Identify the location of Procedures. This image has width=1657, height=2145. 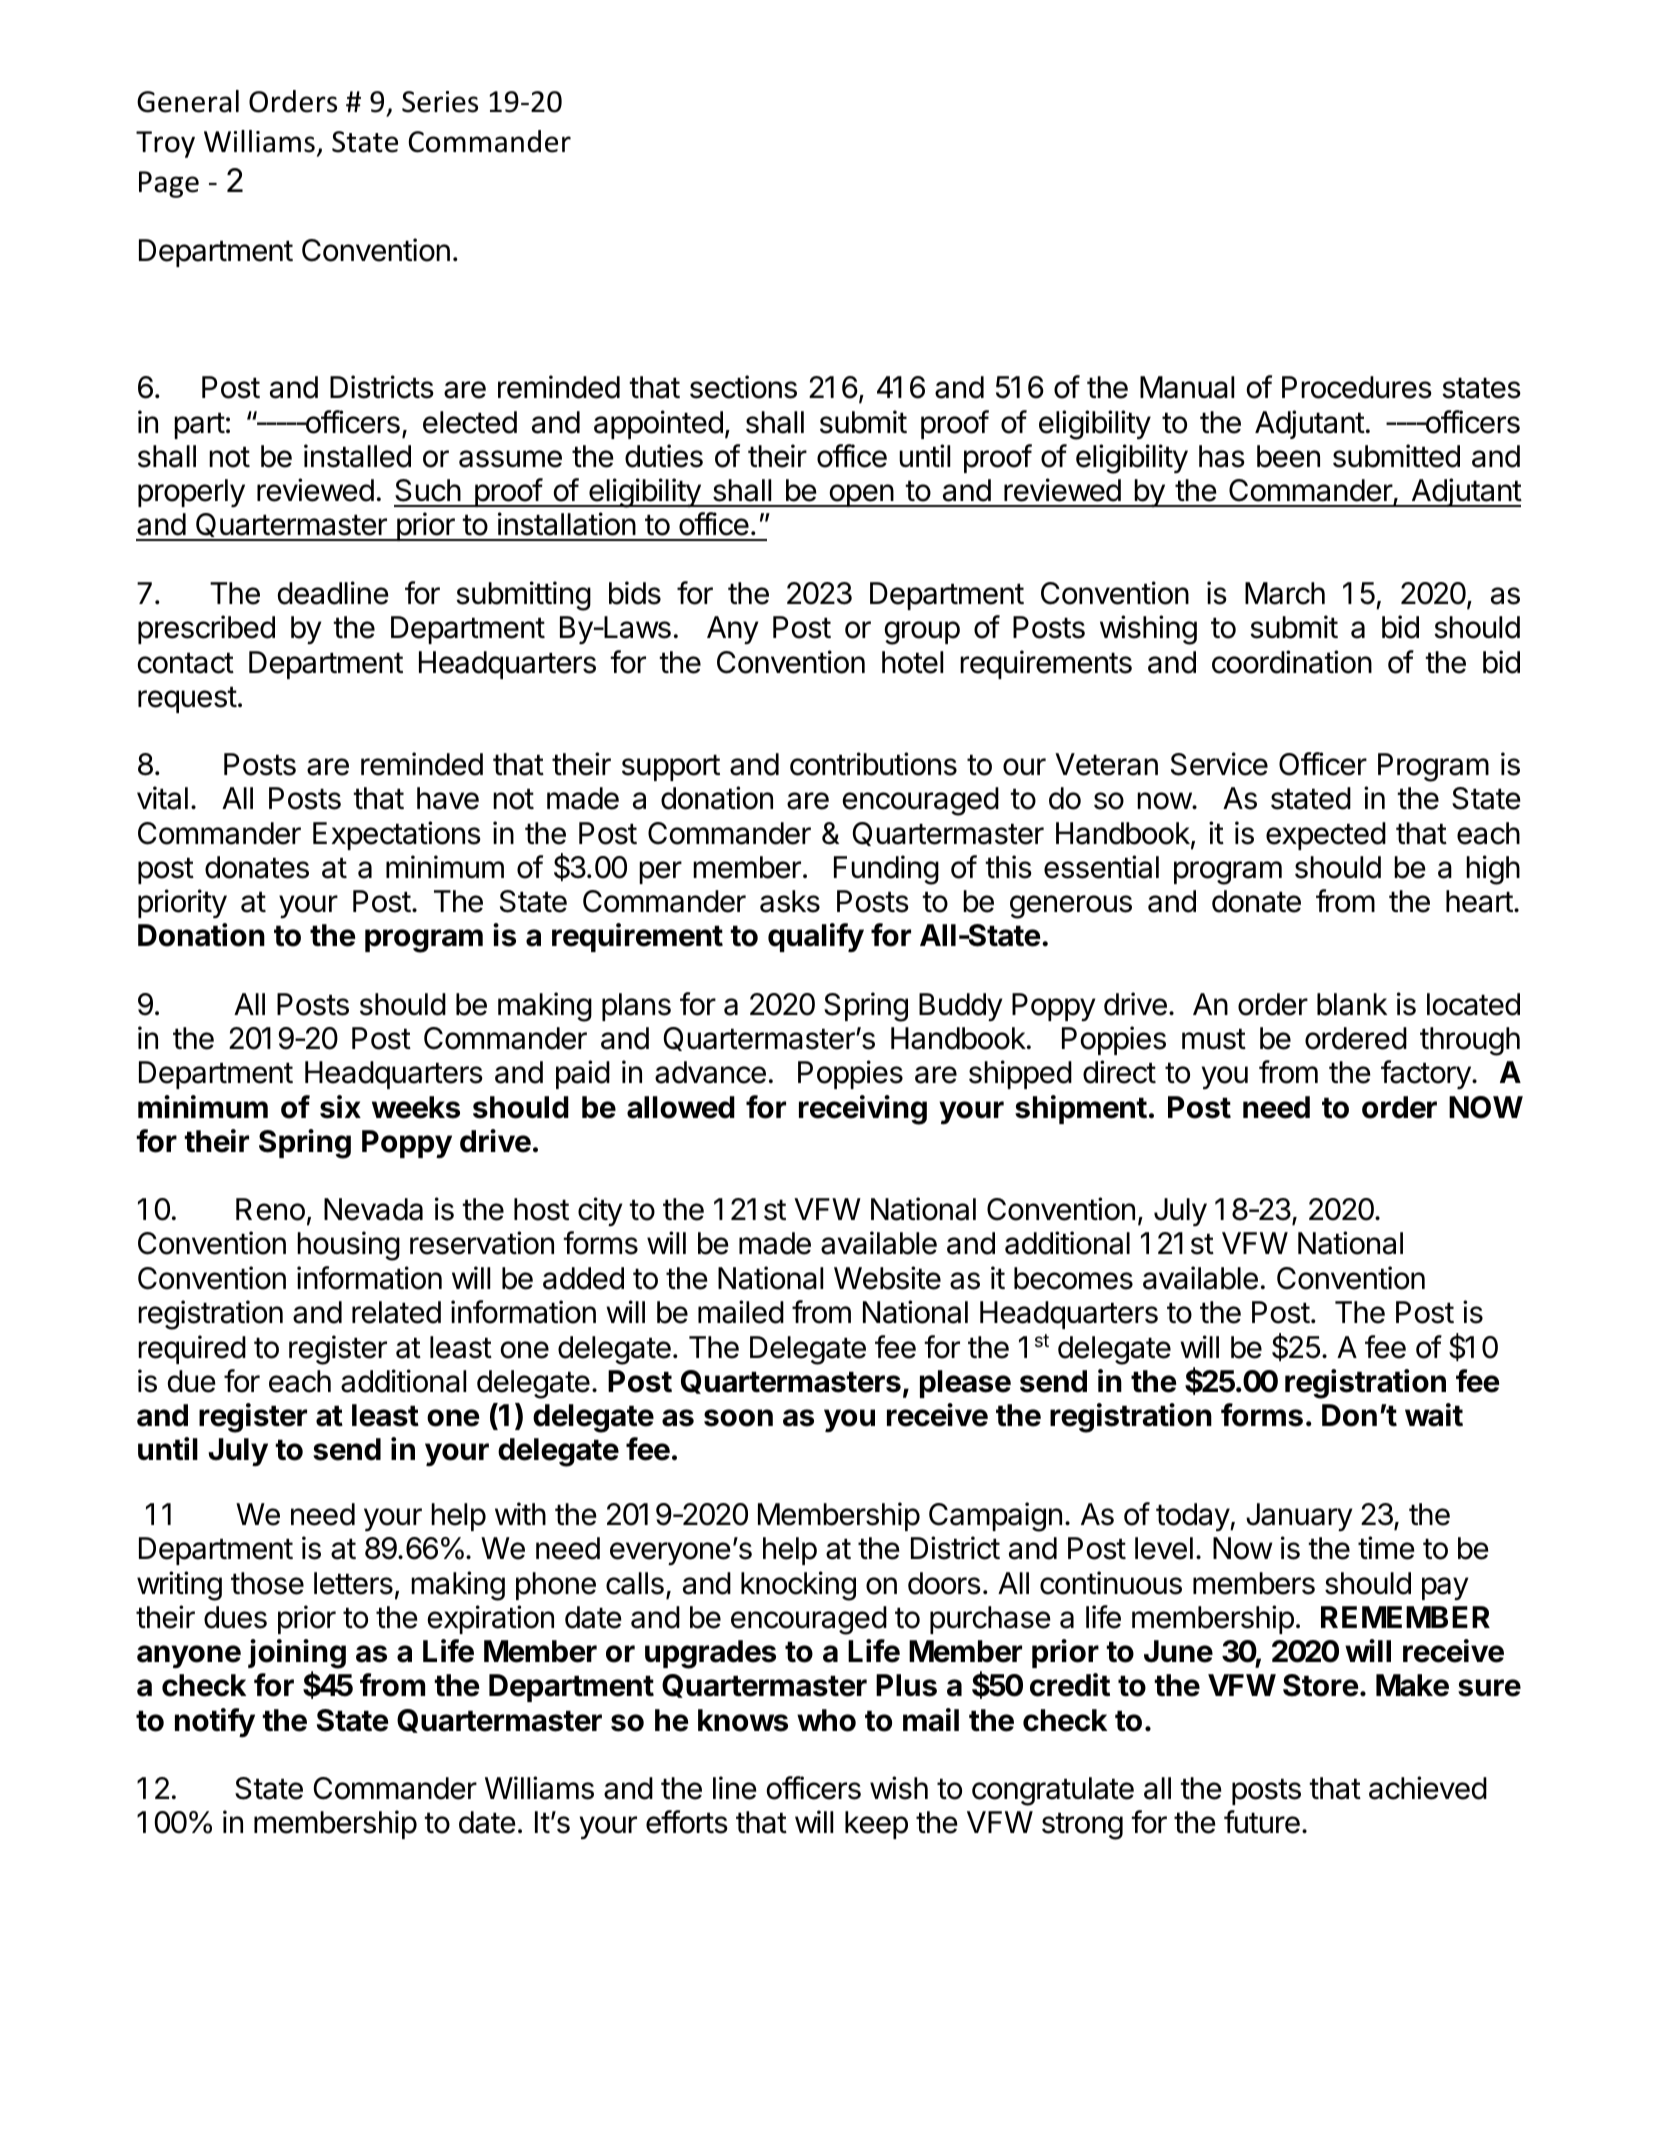
(1357, 387).
